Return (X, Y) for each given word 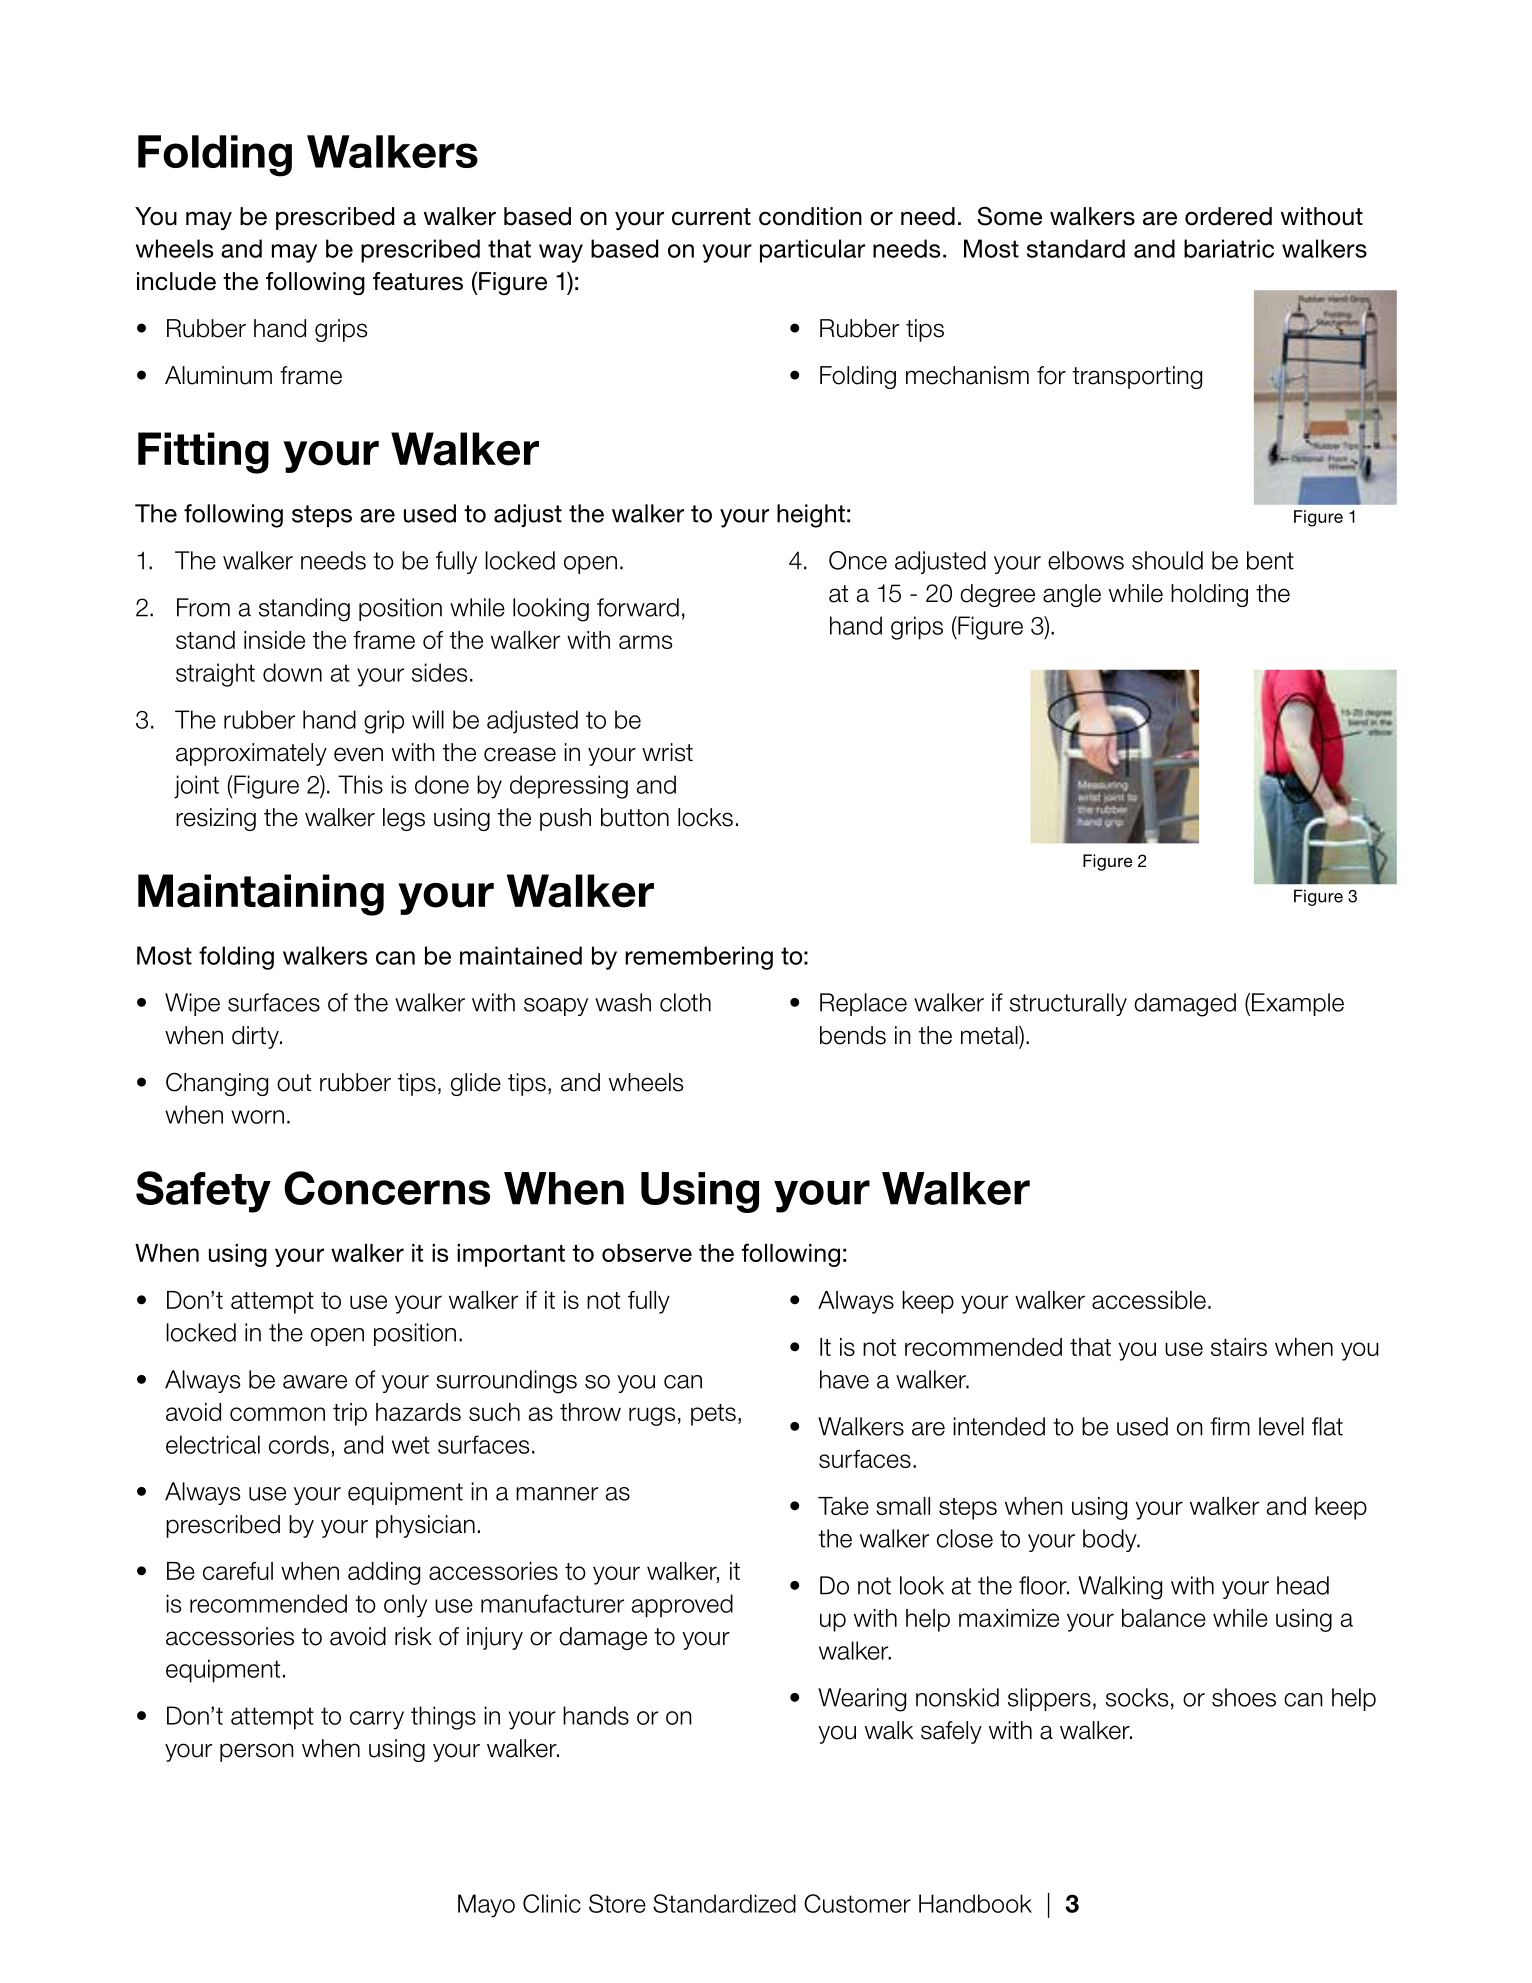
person (257, 1752)
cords (299, 1444)
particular (812, 251)
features (418, 281)
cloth (685, 1002)
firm (1230, 1426)
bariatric (1229, 248)
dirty (256, 1037)
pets (713, 1415)
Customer (857, 1903)
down (292, 672)
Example (1298, 1004)
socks (1137, 1697)
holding (1209, 595)
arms (645, 642)
